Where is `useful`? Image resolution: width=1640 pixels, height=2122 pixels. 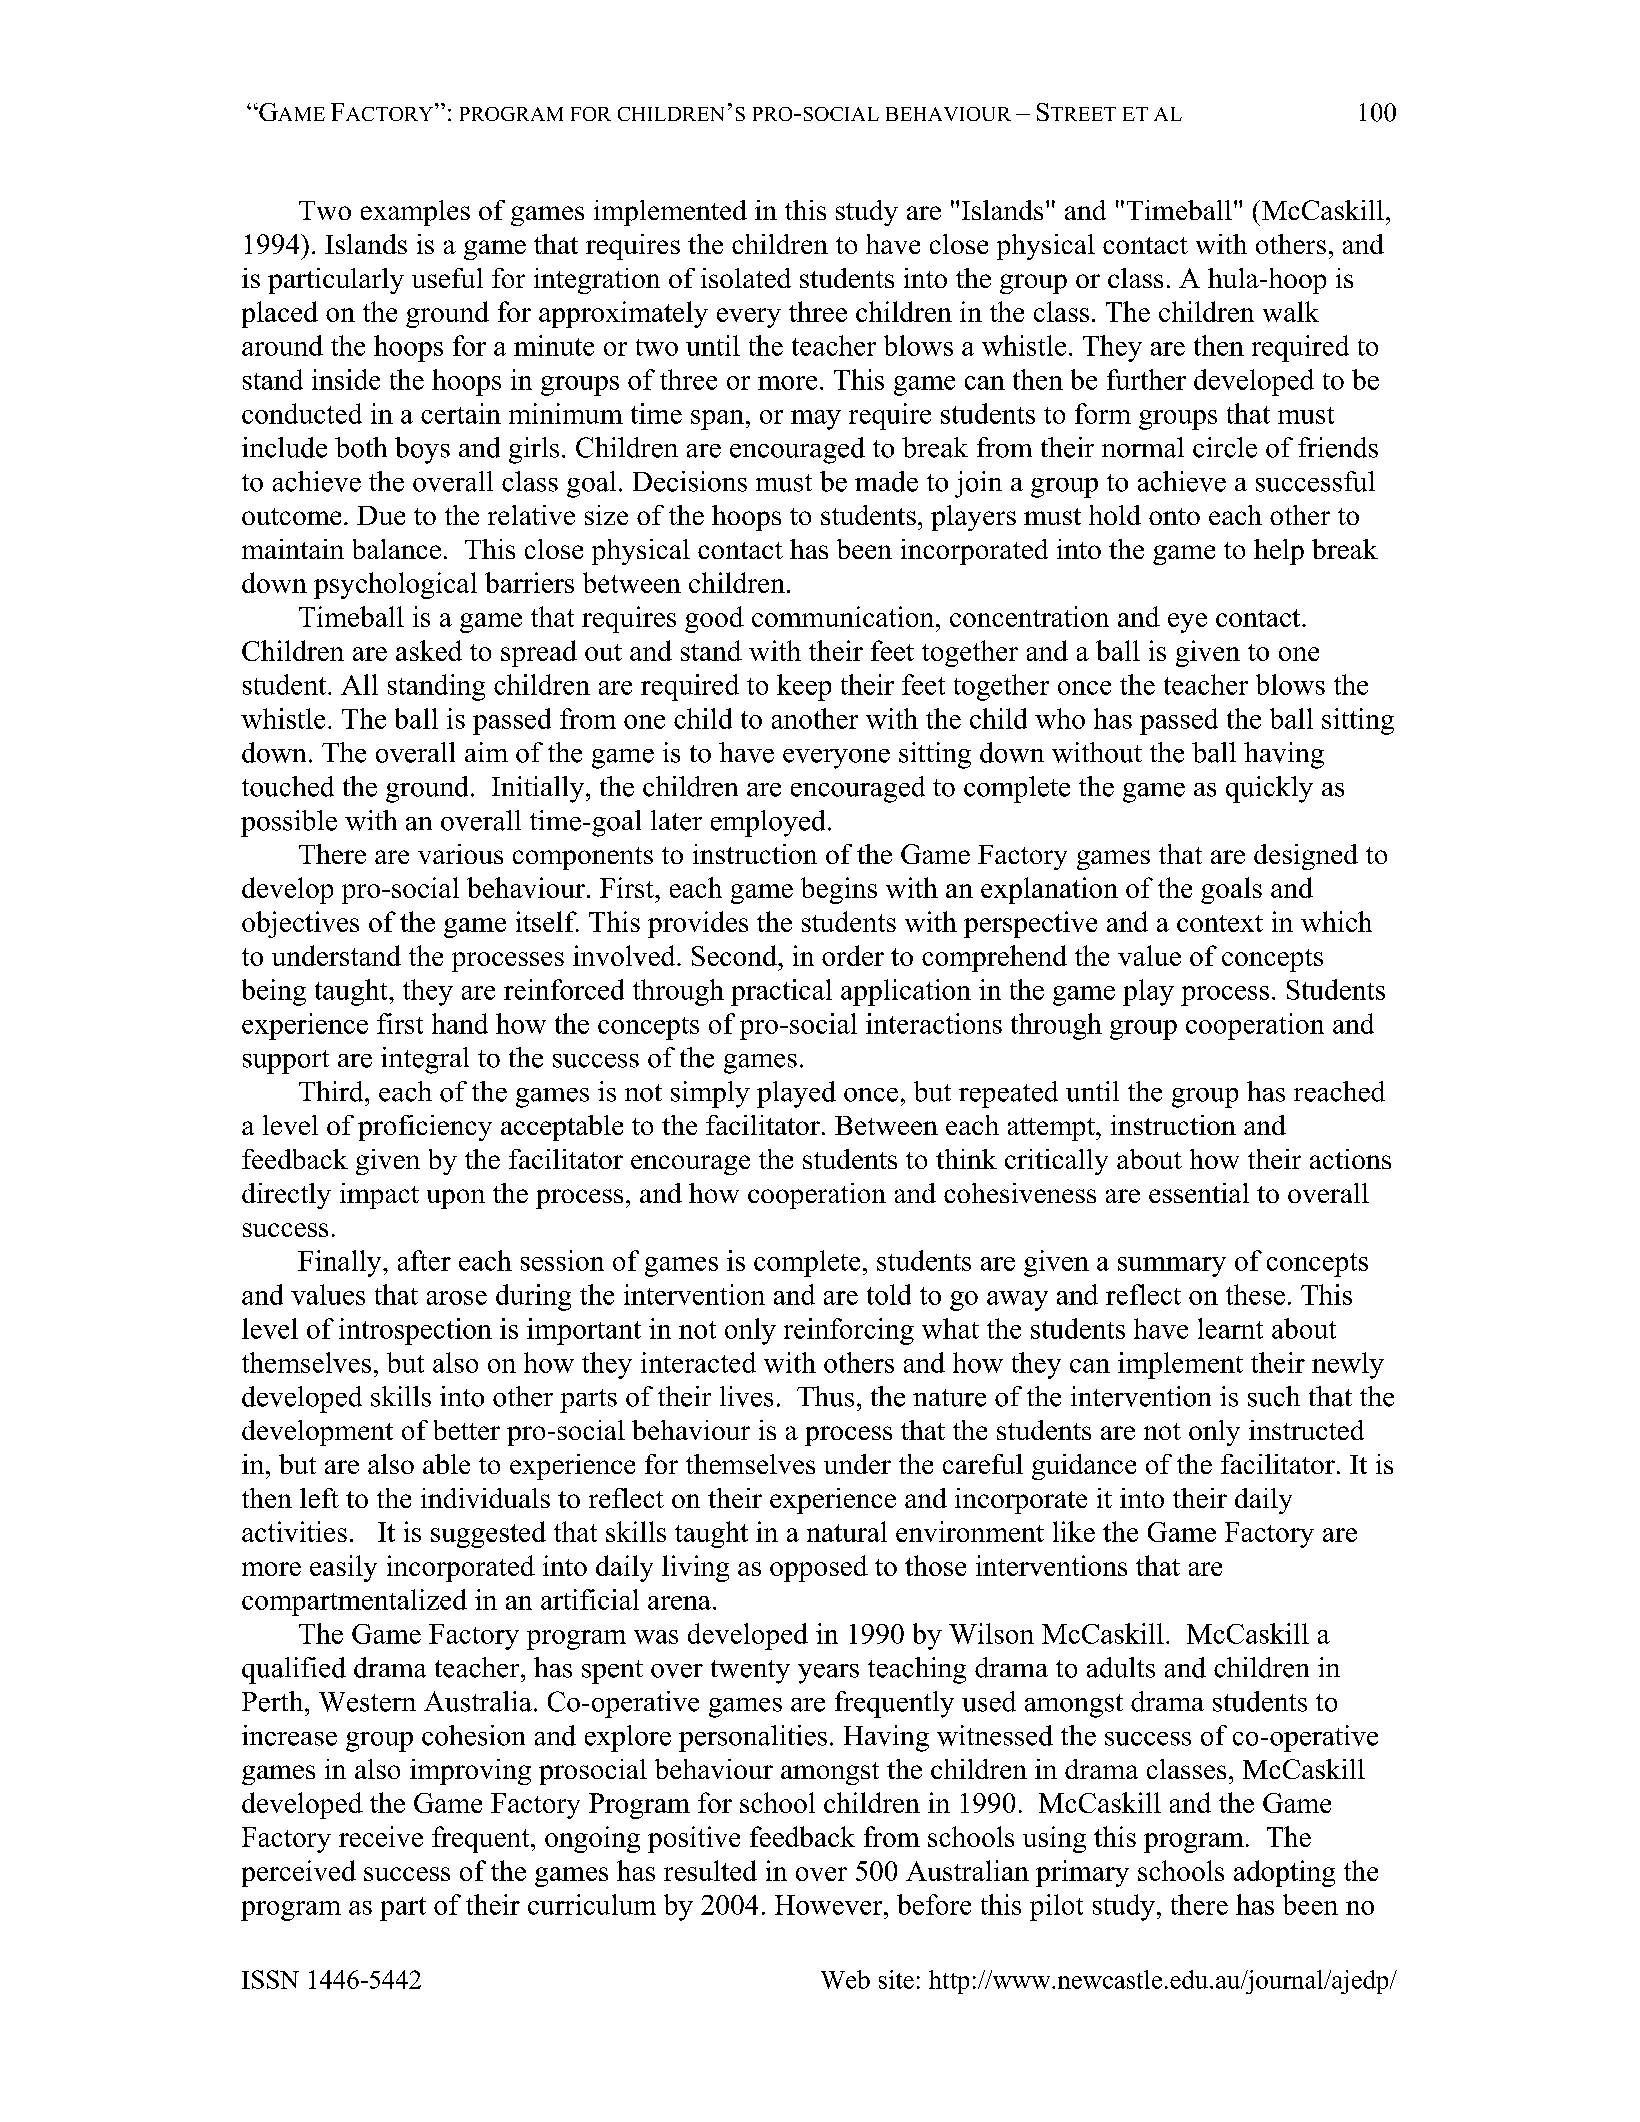
useful is located at coordinates (447, 278).
